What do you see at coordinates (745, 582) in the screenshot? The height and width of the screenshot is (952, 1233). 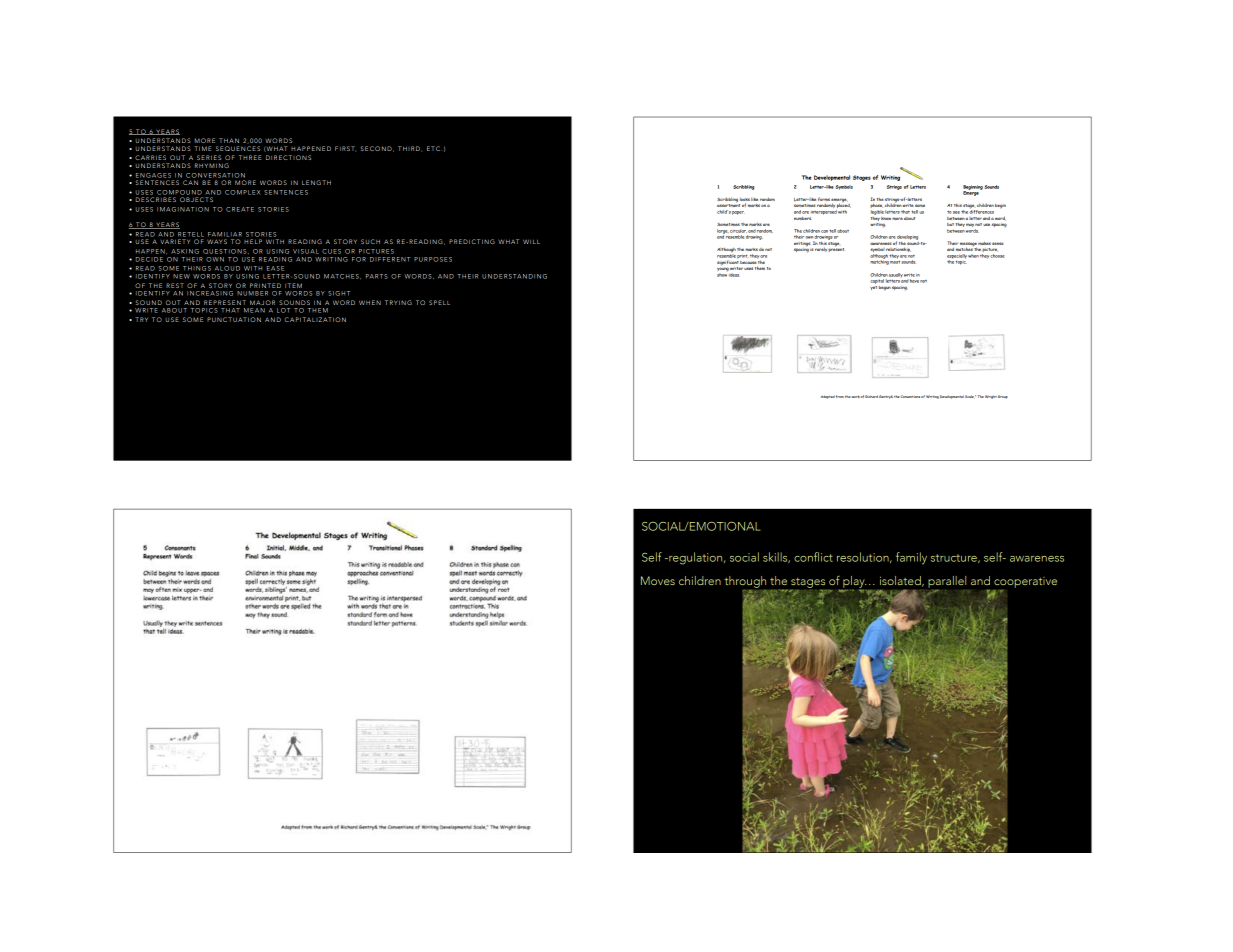 I see `through` at bounding box center [745, 582].
